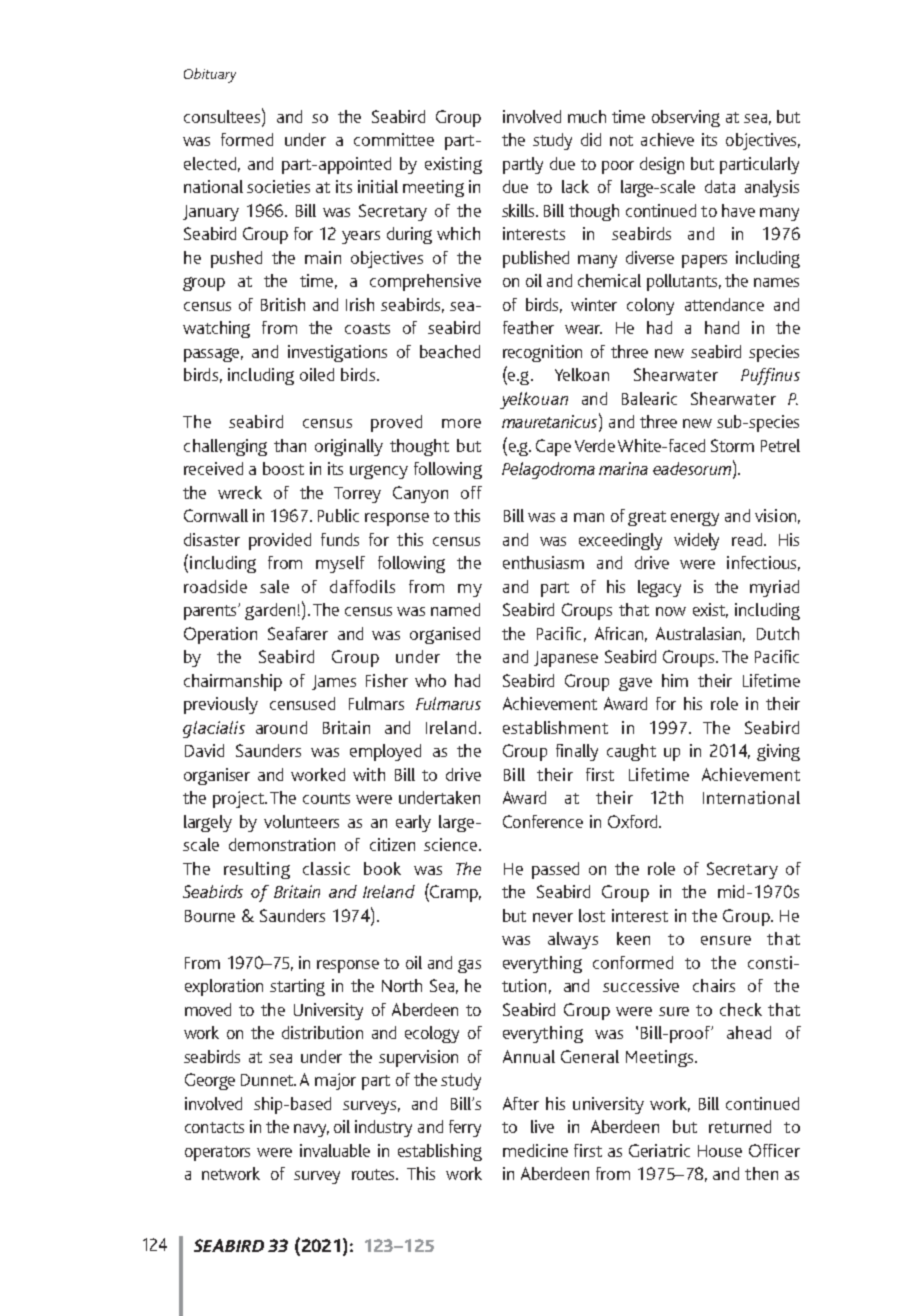 This page has height=1316, width=913. I want to click on Obituary, so click(210, 75).
